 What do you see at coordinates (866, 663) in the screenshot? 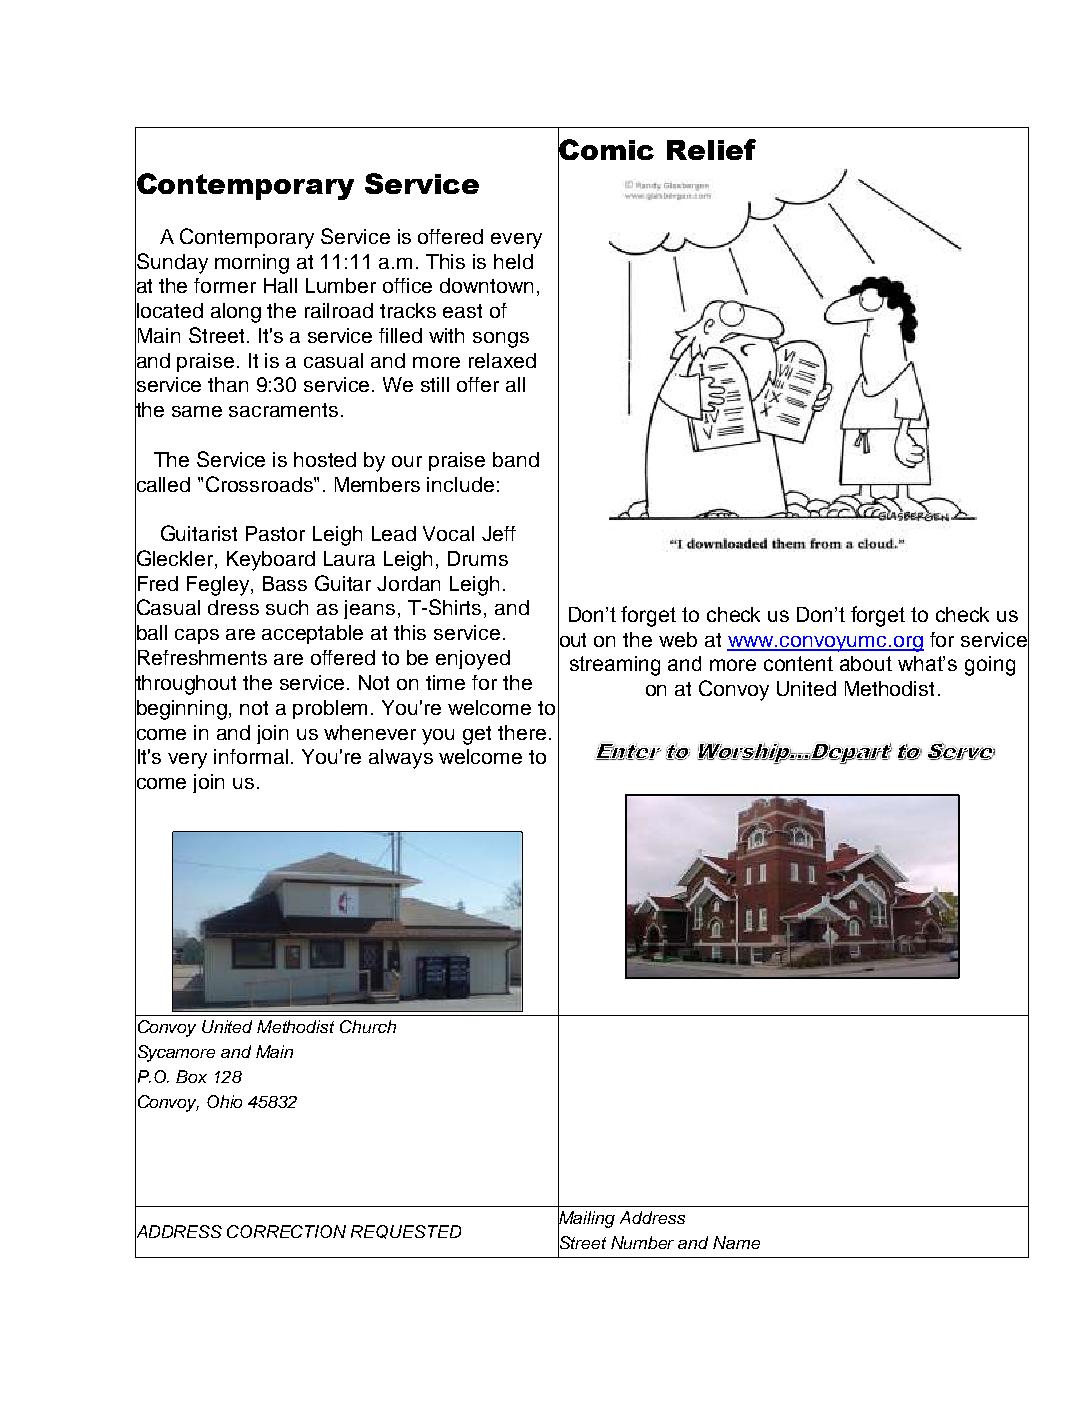
I see `about` at bounding box center [866, 663].
